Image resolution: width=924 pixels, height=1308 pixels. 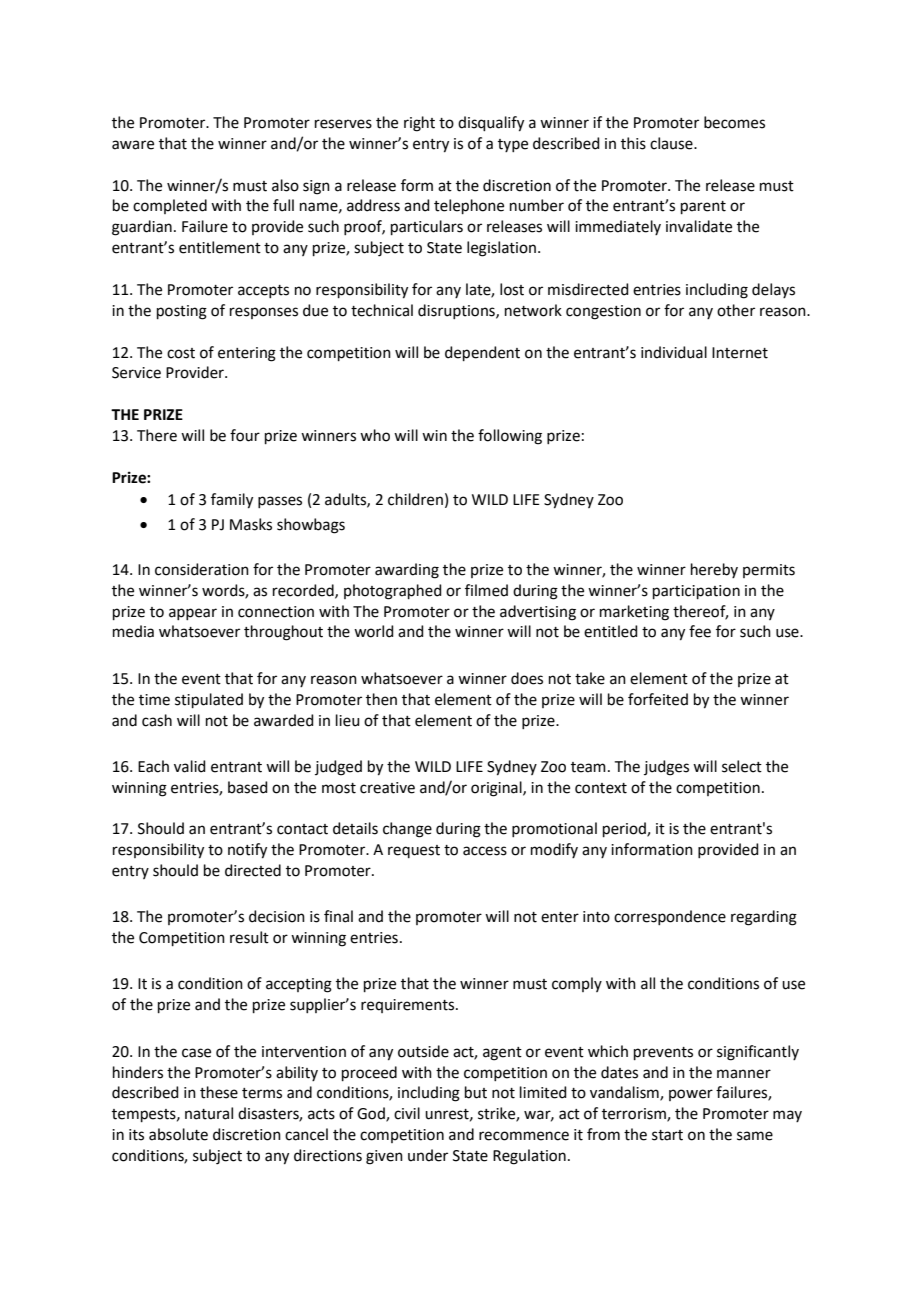 I want to click on cash, so click(x=157, y=720).
